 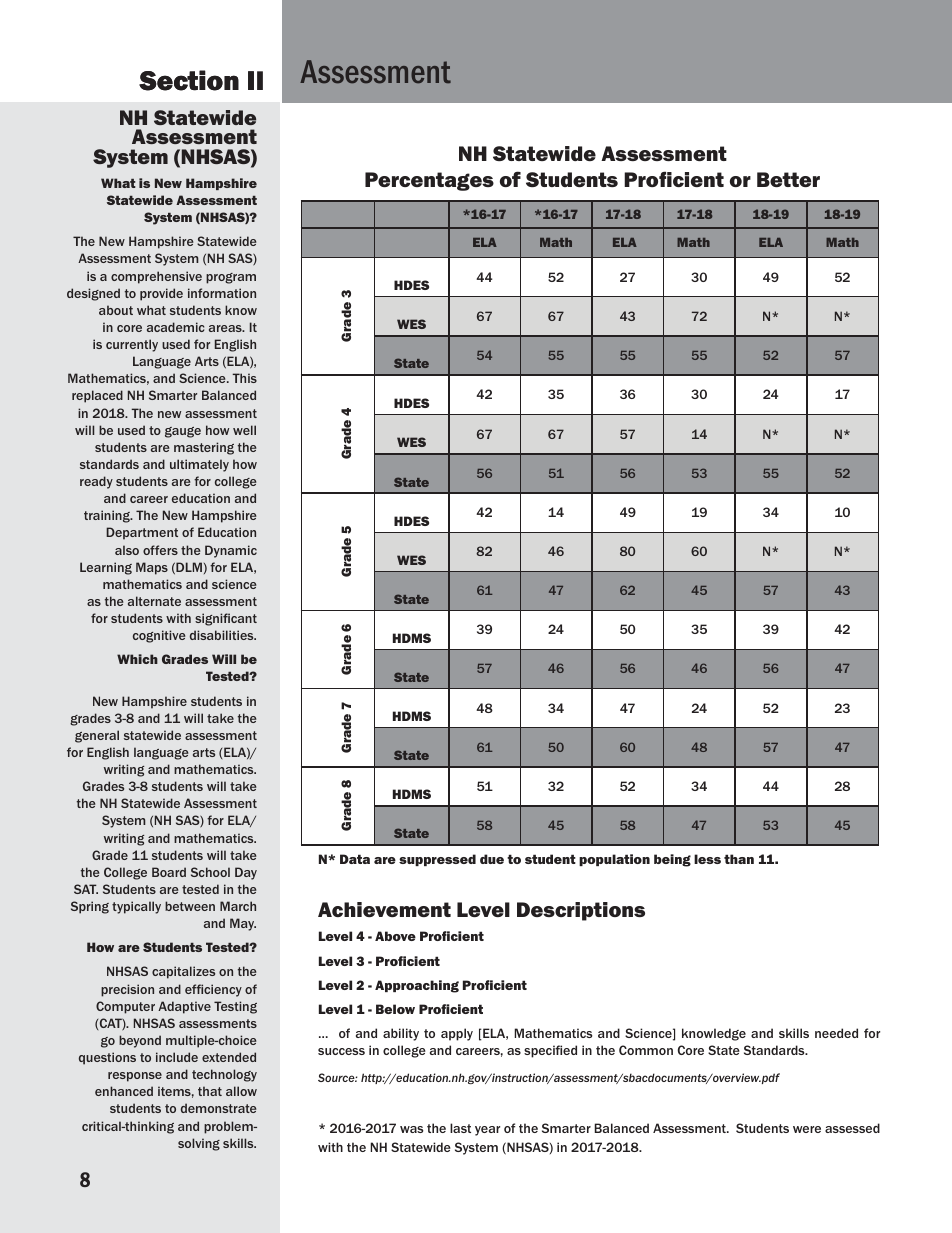 What do you see at coordinates (210, 1091) in the document?
I see `that` at bounding box center [210, 1091].
